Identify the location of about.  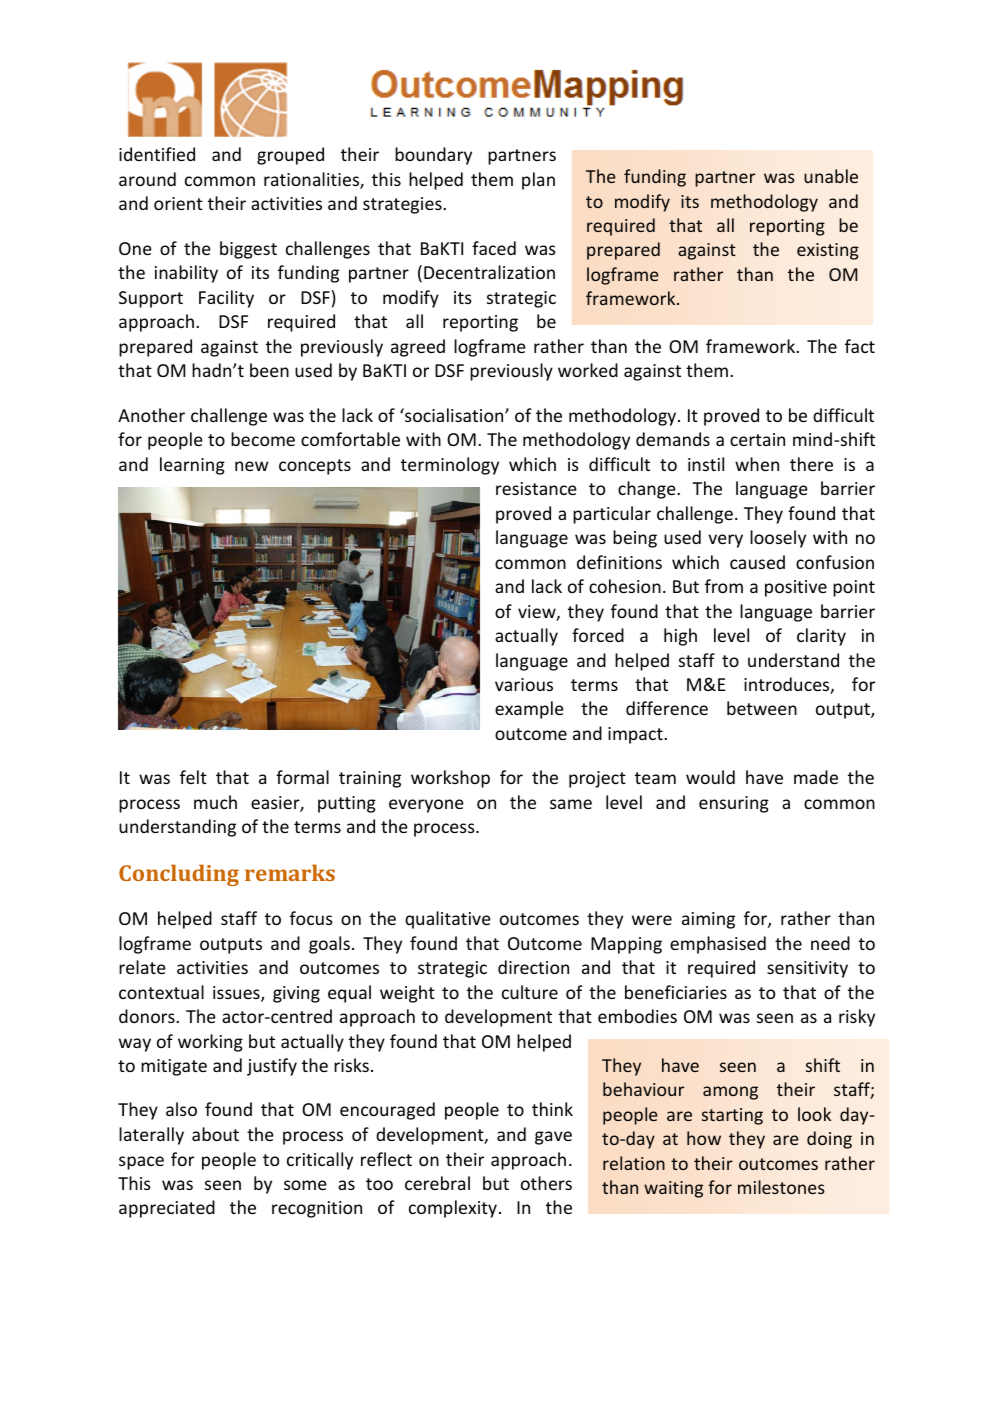
(215, 1134).
